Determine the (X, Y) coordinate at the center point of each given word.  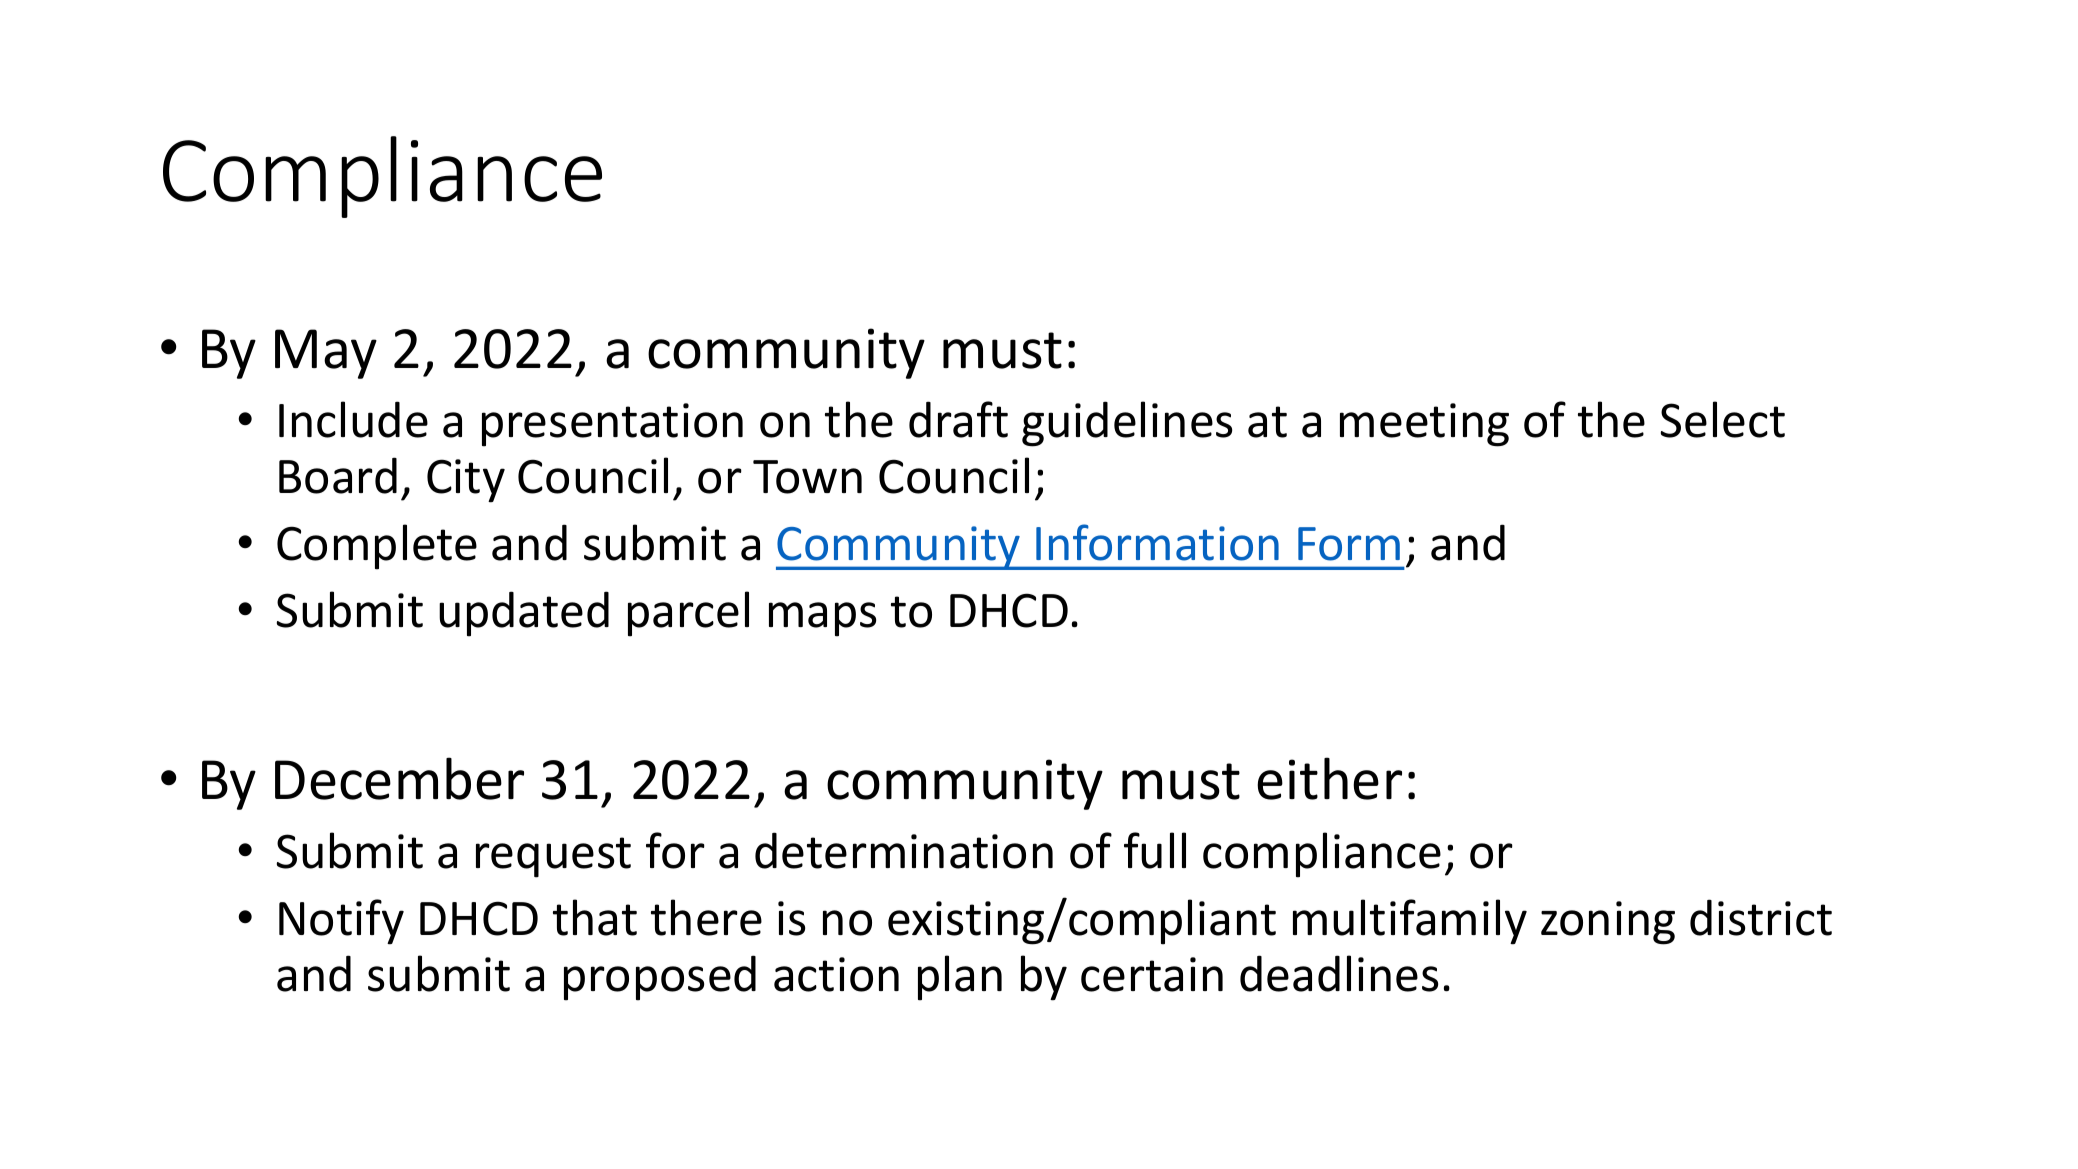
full (1155, 850)
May (326, 354)
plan (960, 978)
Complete (377, 547)
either (1329, 778)
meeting (1424, 425)
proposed (660, 978)
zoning (1608, 923)
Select (1723, 419)
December (399, 778)
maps (822, 619)
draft (958, 419)
